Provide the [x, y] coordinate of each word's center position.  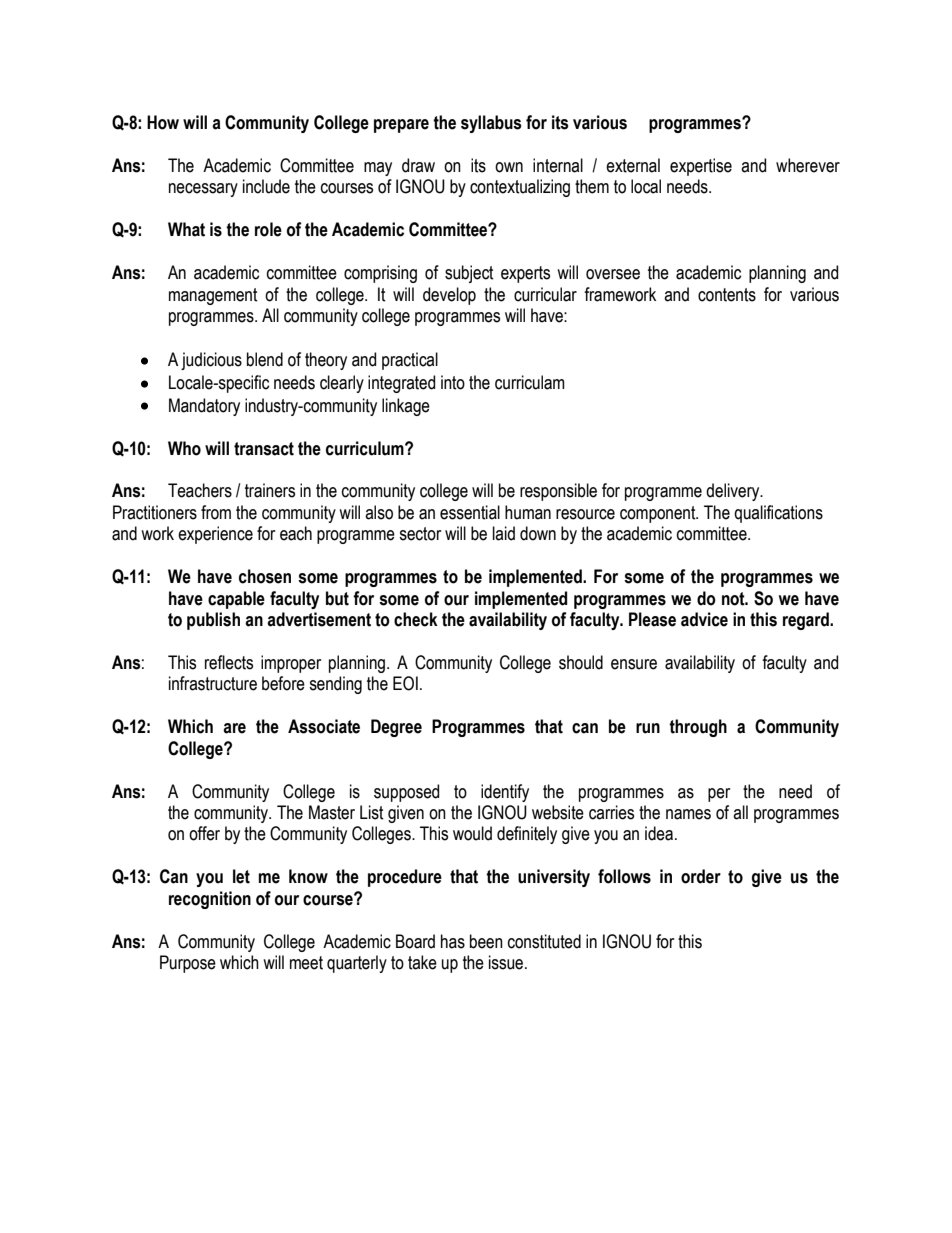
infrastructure [213, 683]
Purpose [188, 964]
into [453, 382]
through [698, 728]
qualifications [778, 514]
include [266, 186]
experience [215, 535]
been [486, 941]
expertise [701, 167]
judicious [211, 361]
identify [505, 793]
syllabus [491, 124]
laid [504, 533]
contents [727, 295]
